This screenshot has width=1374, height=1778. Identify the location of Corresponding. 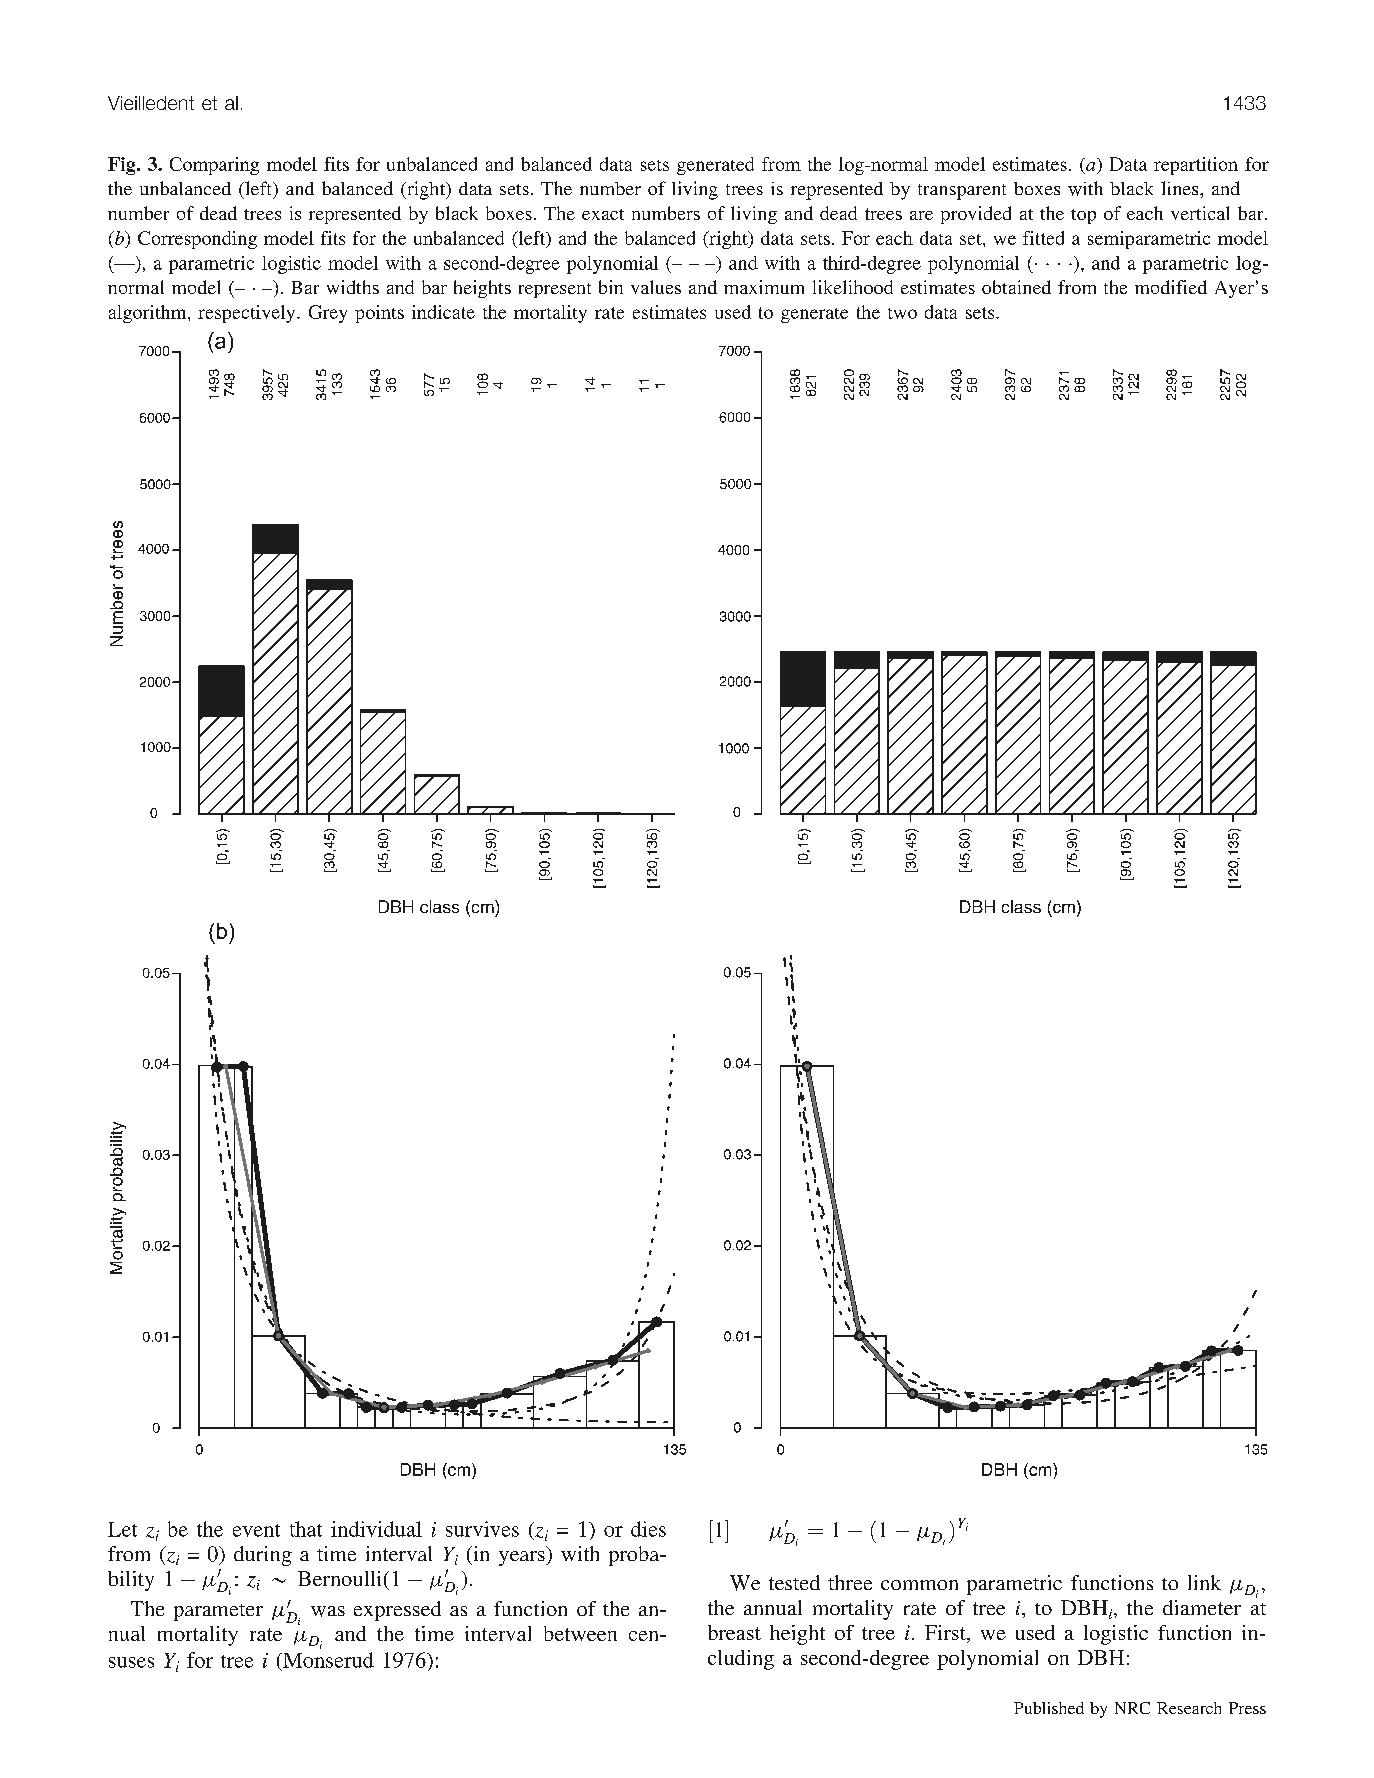
(197, 240).
